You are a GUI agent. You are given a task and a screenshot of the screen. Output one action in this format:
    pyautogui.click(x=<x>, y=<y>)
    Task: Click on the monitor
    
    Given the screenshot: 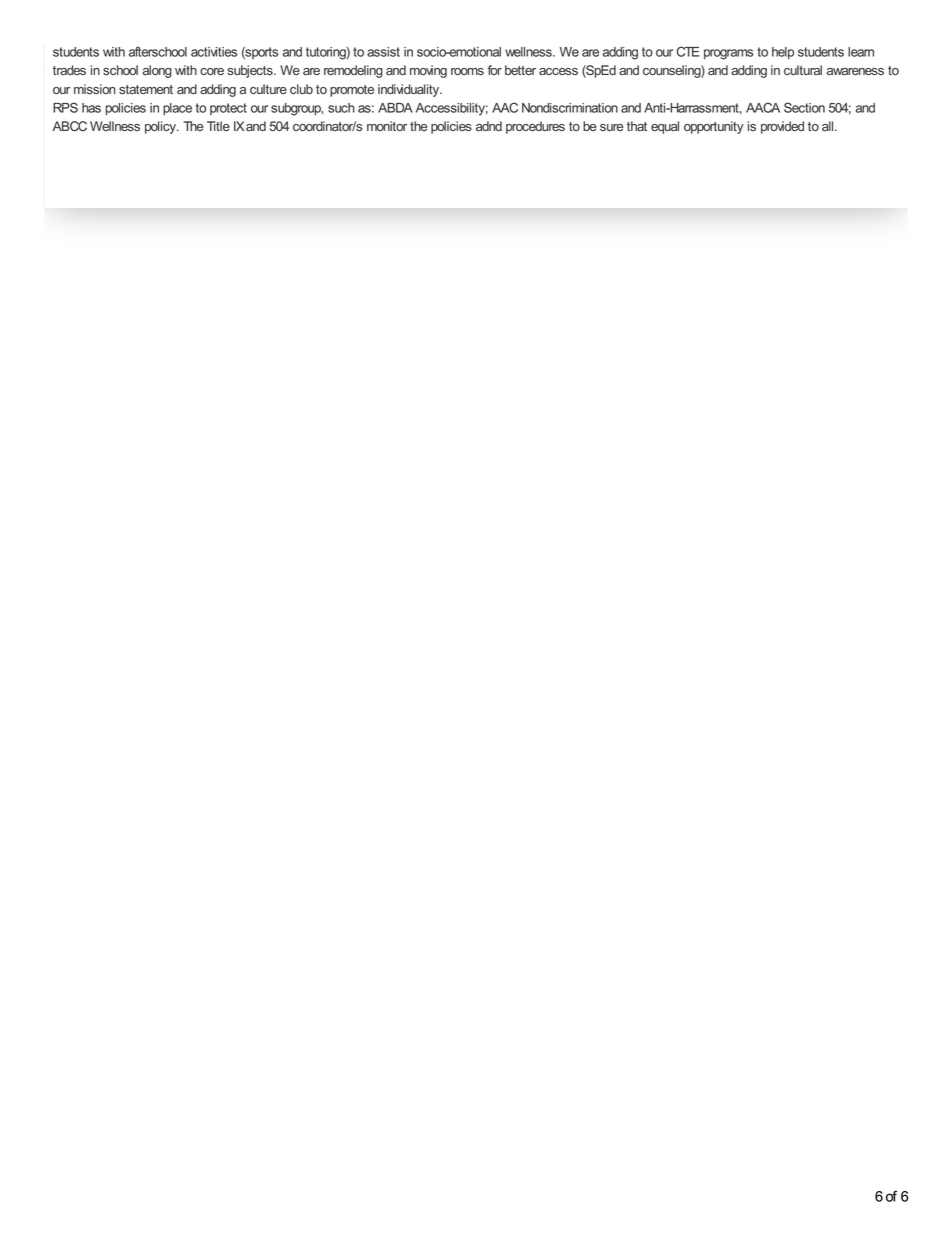 What is the action you would take?
    pyautogui.click(x=387, y=126)
